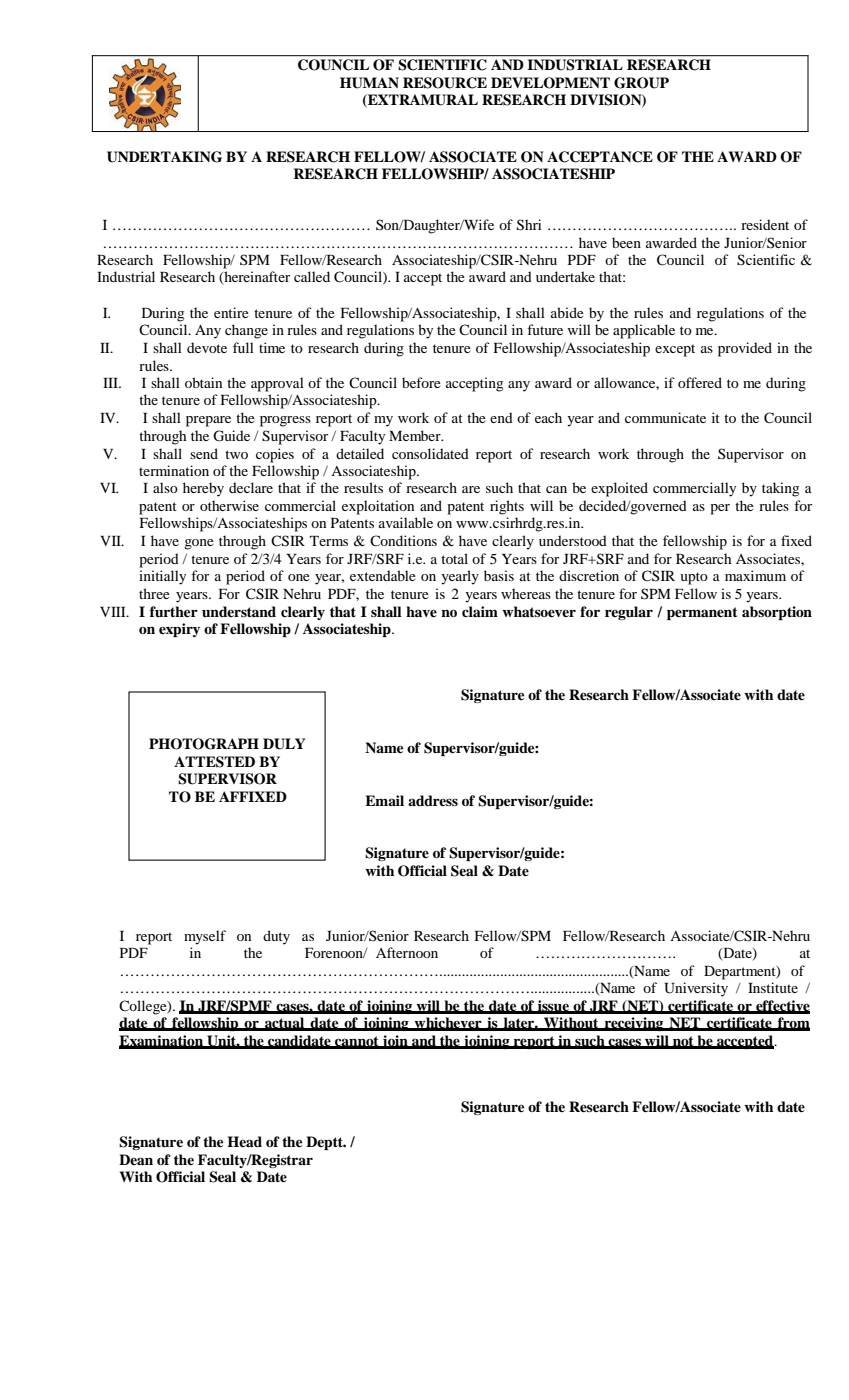  Describe the element at coordinates (369, 83) in the document. I see `HUMAN` at that location.
